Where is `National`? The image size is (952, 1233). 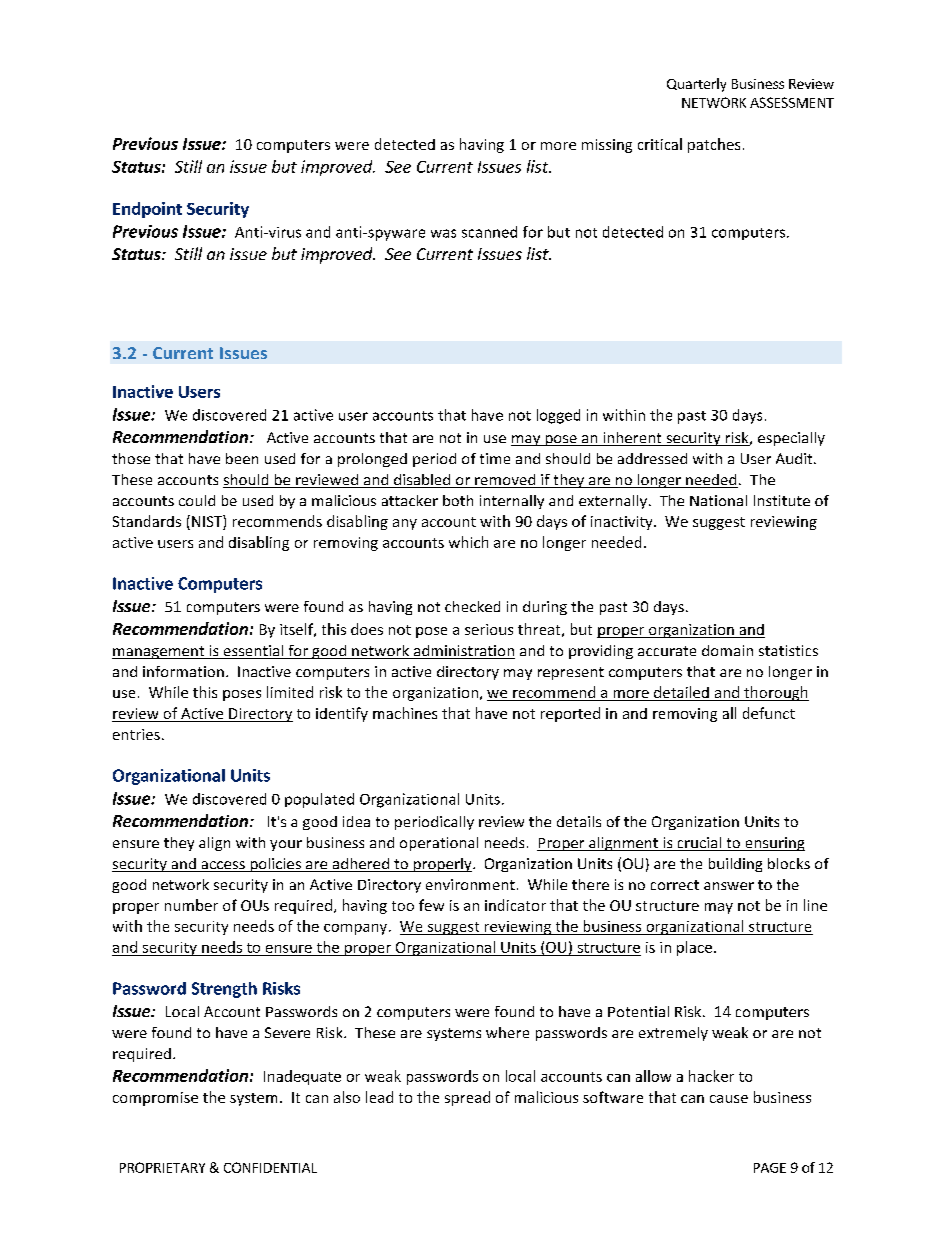 National is located at coordinates (718, 500).
